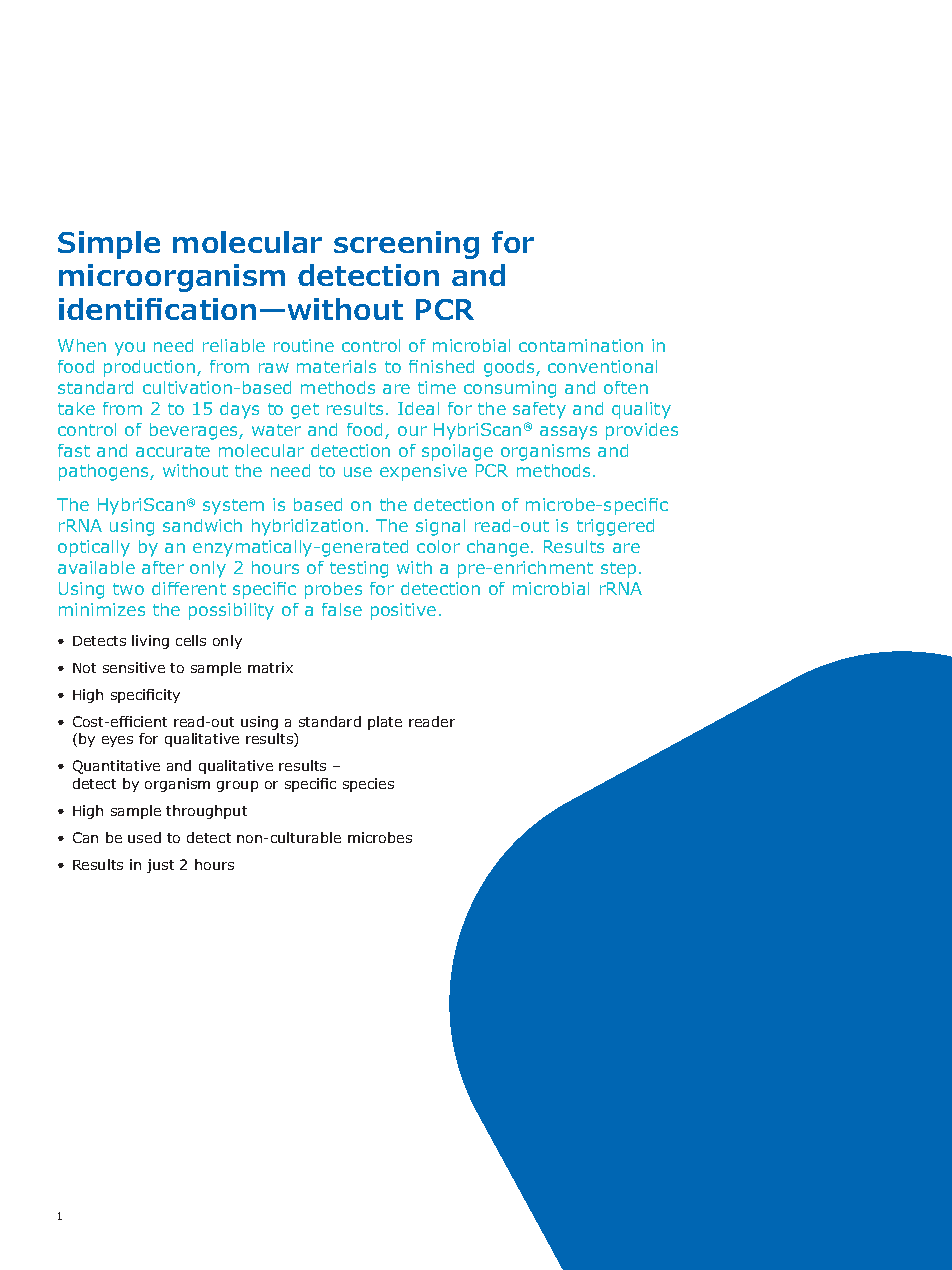 The width and height of the screenshot is (952, 1270). I want to click on used, so click(144, 837).
